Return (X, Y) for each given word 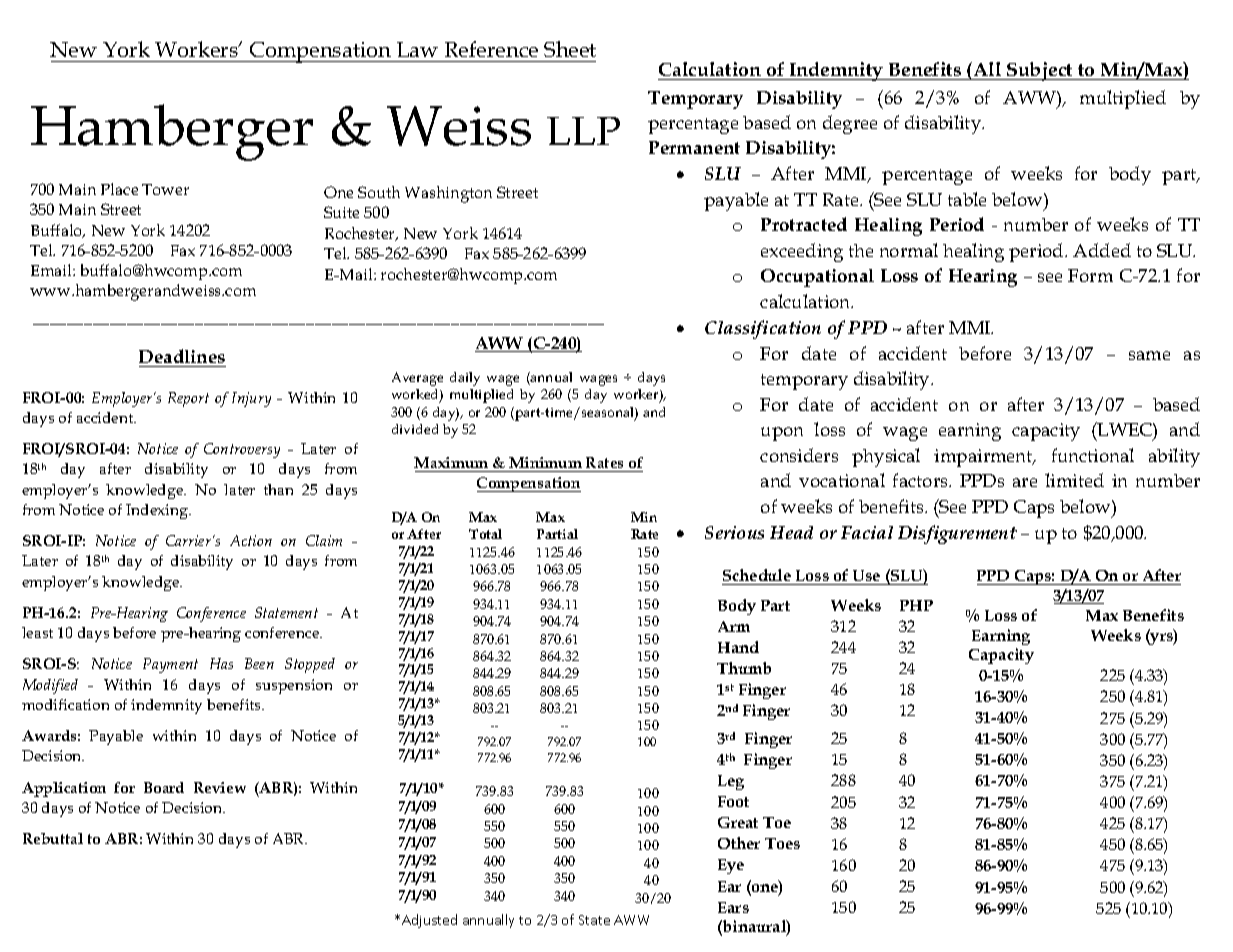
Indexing (158, 511)
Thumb (744, 668)
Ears (733, 907)
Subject (1040, 71)
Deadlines (182, 356)
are (1025, 482)
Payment (170, 665)
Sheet (570, 49)
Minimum (545, 462)
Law (417, 49)
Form (1090, 275)
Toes (782, 843)
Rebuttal (53, 838)
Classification (763, 329)
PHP (916, 605)
